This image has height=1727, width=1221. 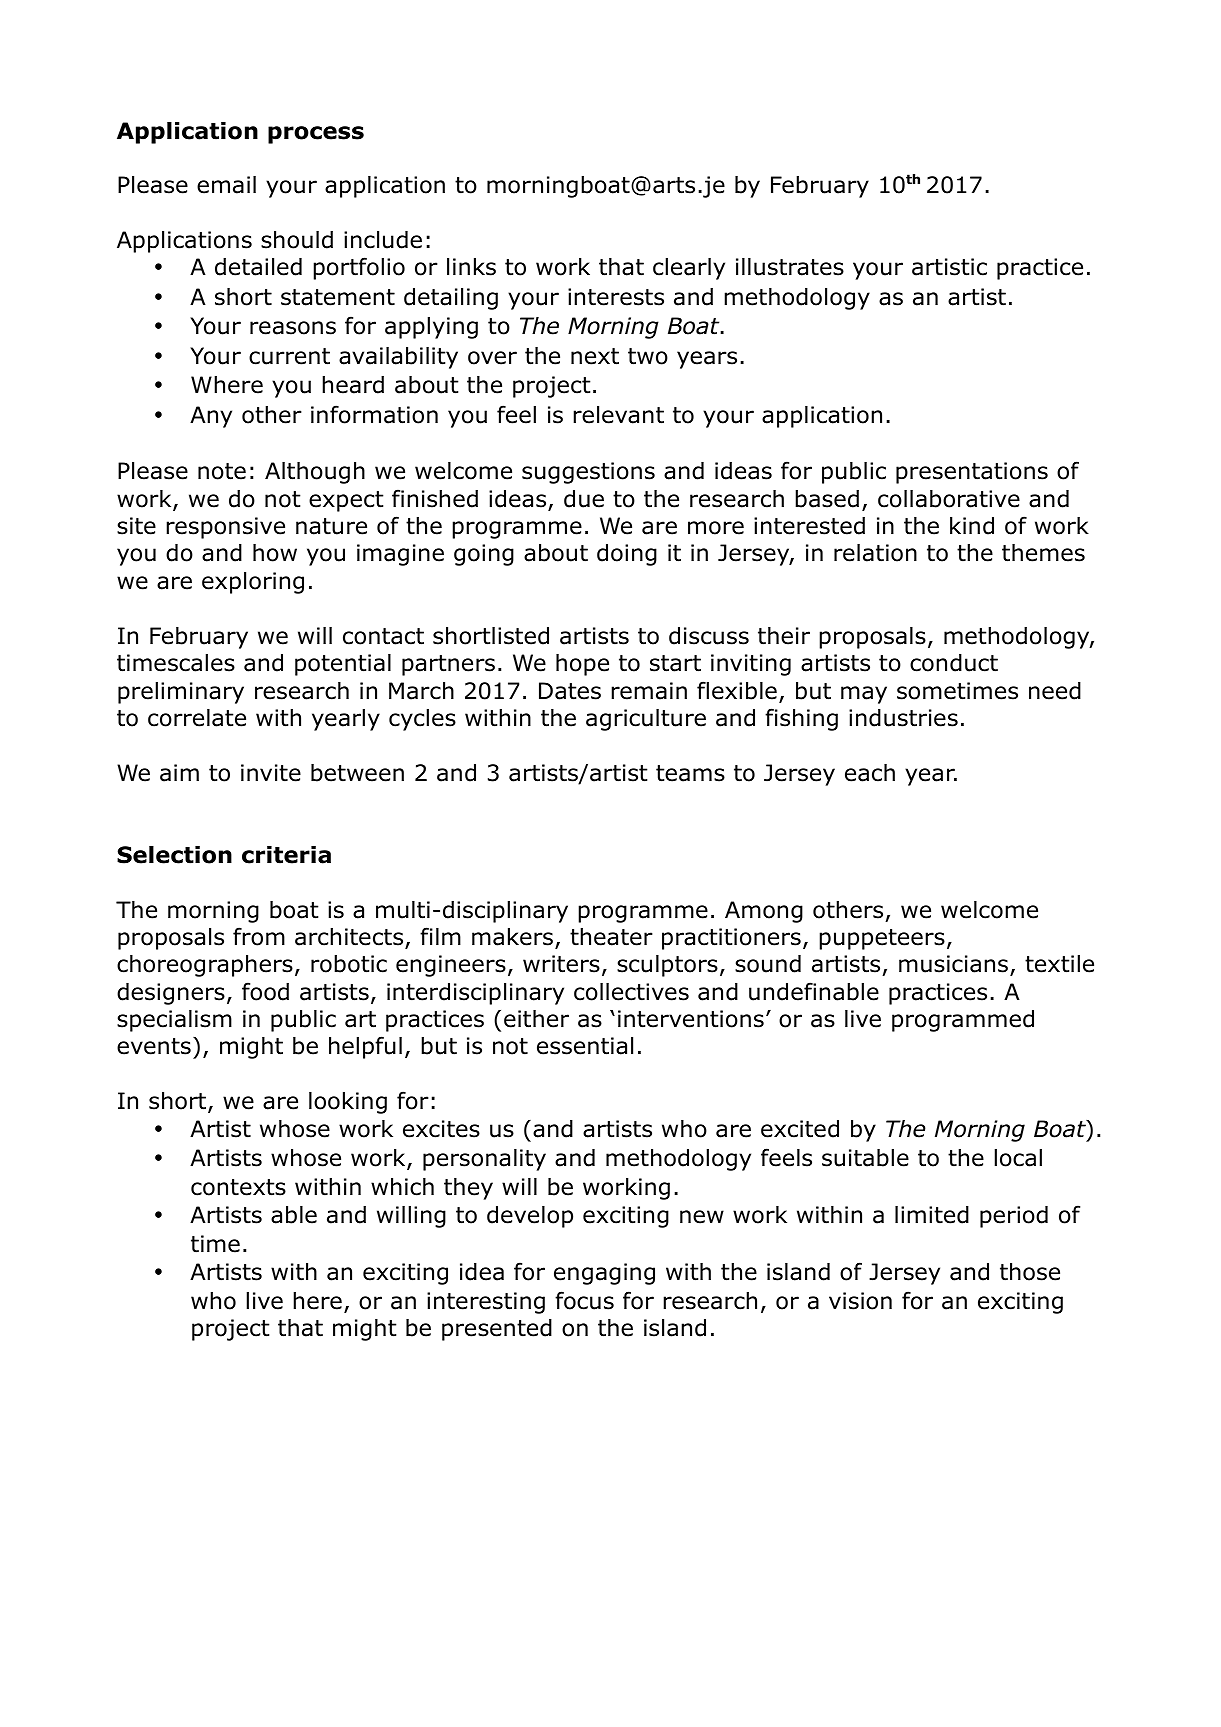 I want to click on contexts, so click(x=238, y=1187).
